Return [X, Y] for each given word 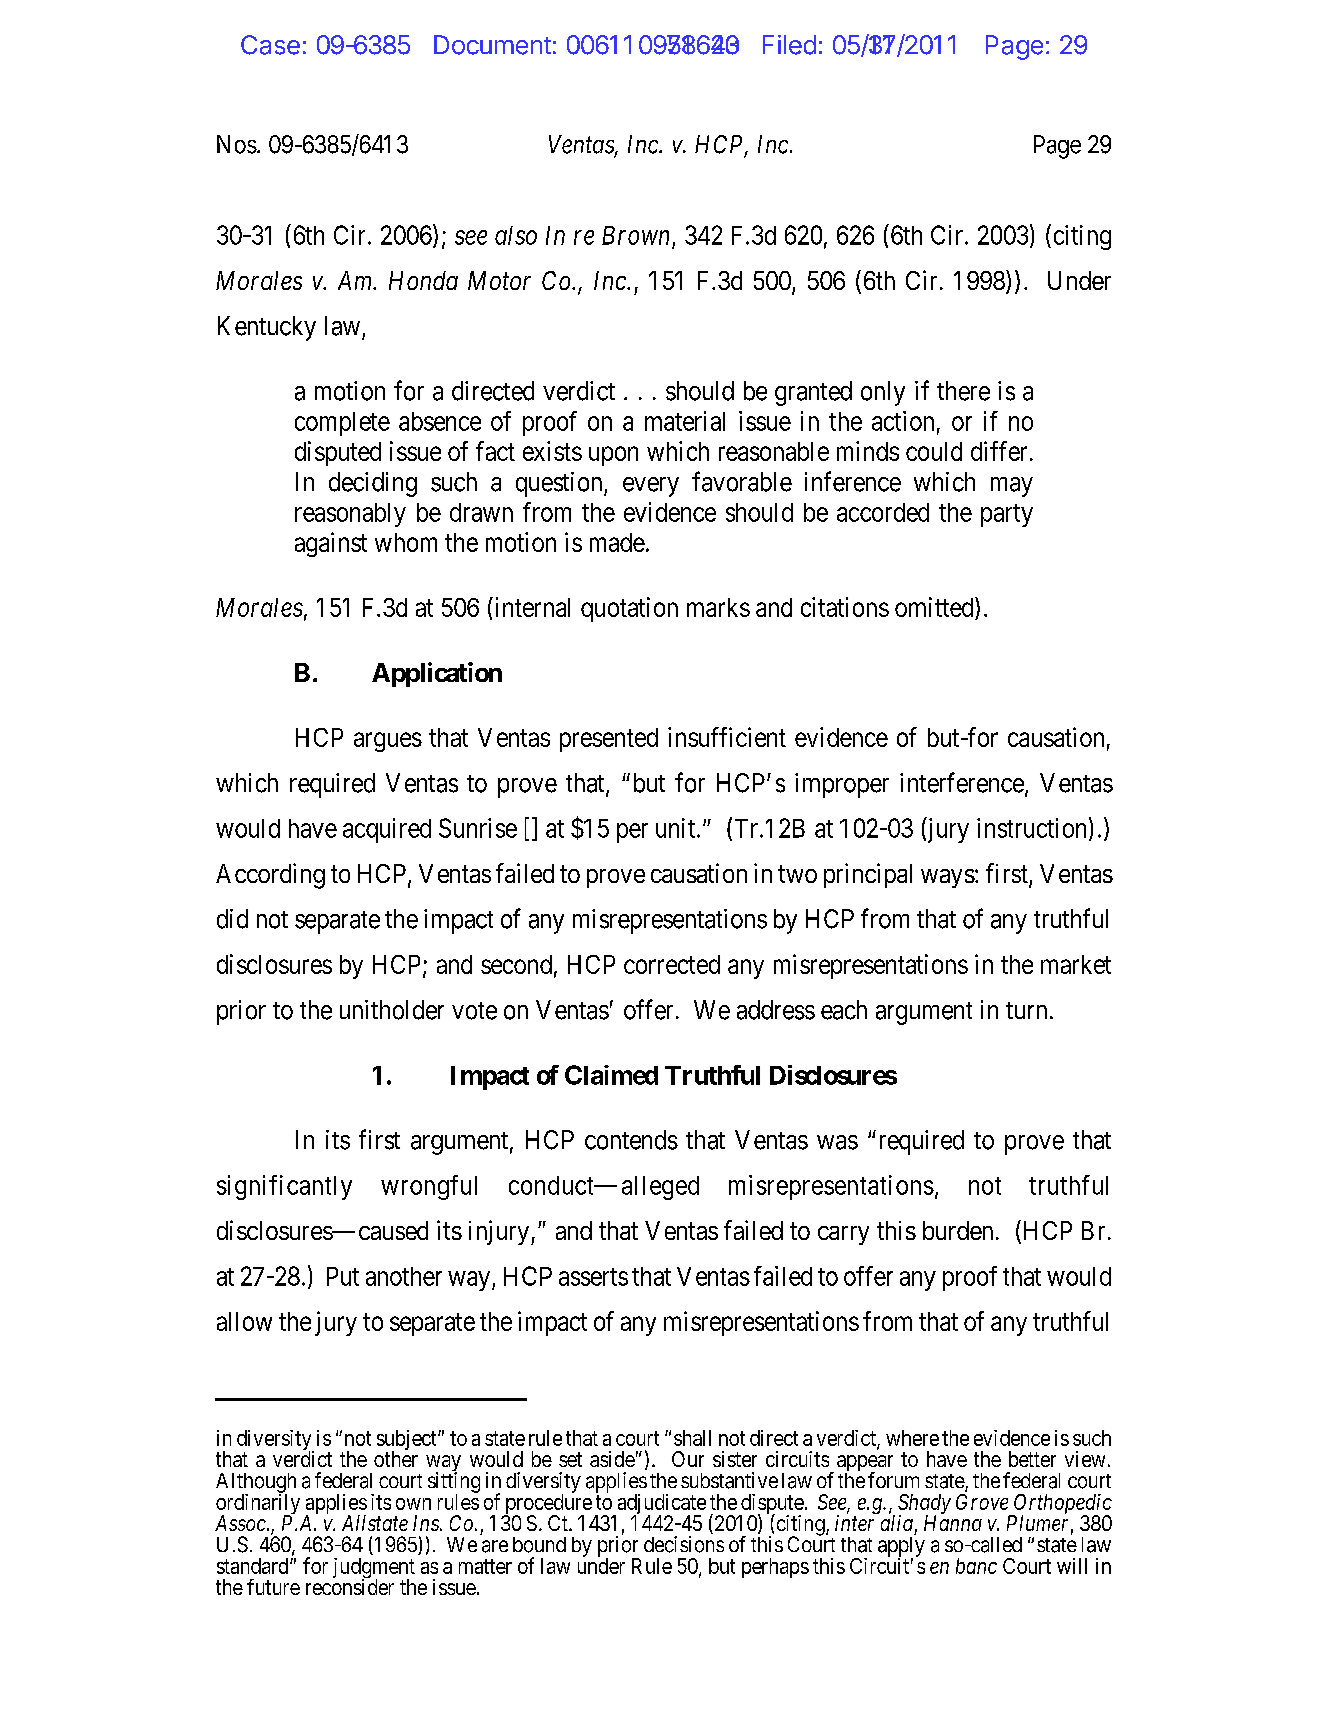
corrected [672, 964]
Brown [635, 235]
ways [948, 878]
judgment [374, 1569]
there [963, 391]
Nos [237, 144]
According [270, 876]
